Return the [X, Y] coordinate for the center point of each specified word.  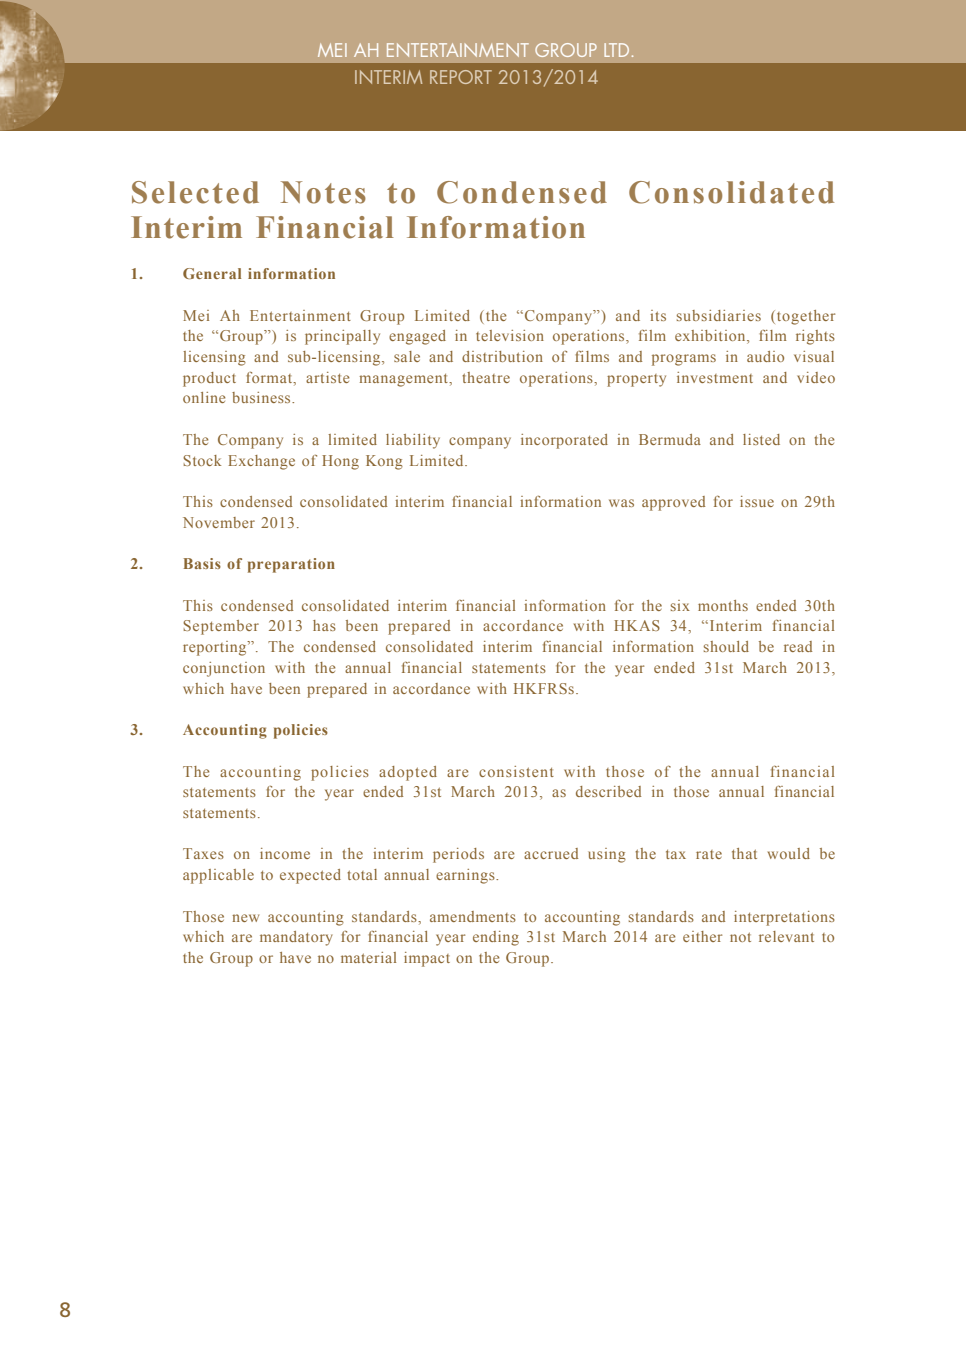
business [262, 397]
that [744, 853]
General [212, 273]
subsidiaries [719, 315]
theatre [486, 377]
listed [761, 439]
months [723, 605]
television [510, 335]
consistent [516, 771]
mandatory [296, 938]
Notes [323, 192]
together [806, 317]
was [621, 503]
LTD [616, 50]
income [285, 853]
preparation [291, 565]
